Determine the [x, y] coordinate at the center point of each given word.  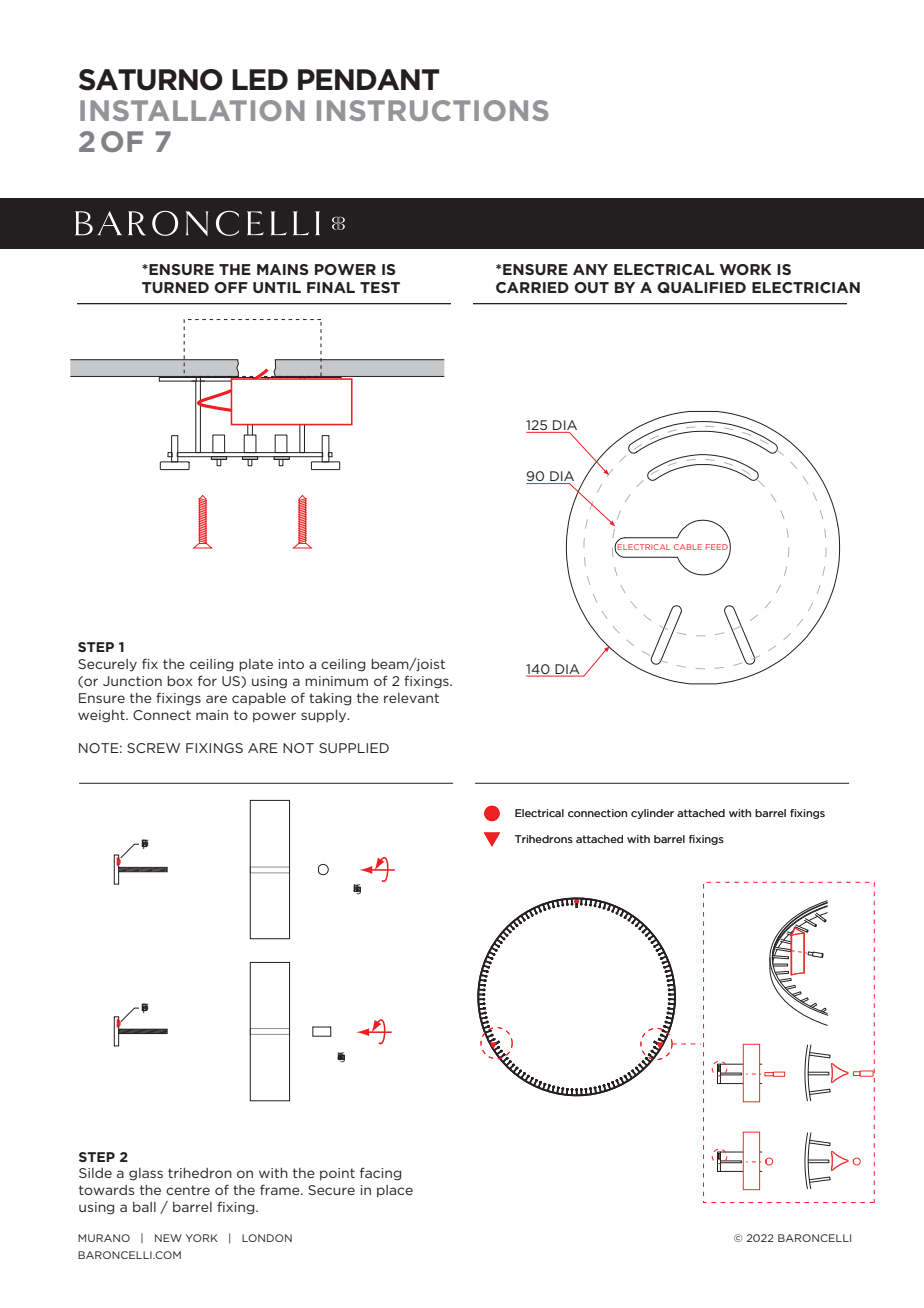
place [395, 1191]
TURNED [175, 287]
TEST [380, 287]
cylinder [652, 814]
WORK [746, 269]
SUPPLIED [354, 748]
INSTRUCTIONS [432, 110]
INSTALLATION [192, 110]
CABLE [688, 547]
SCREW [153, 748]
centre [188, 1190]
